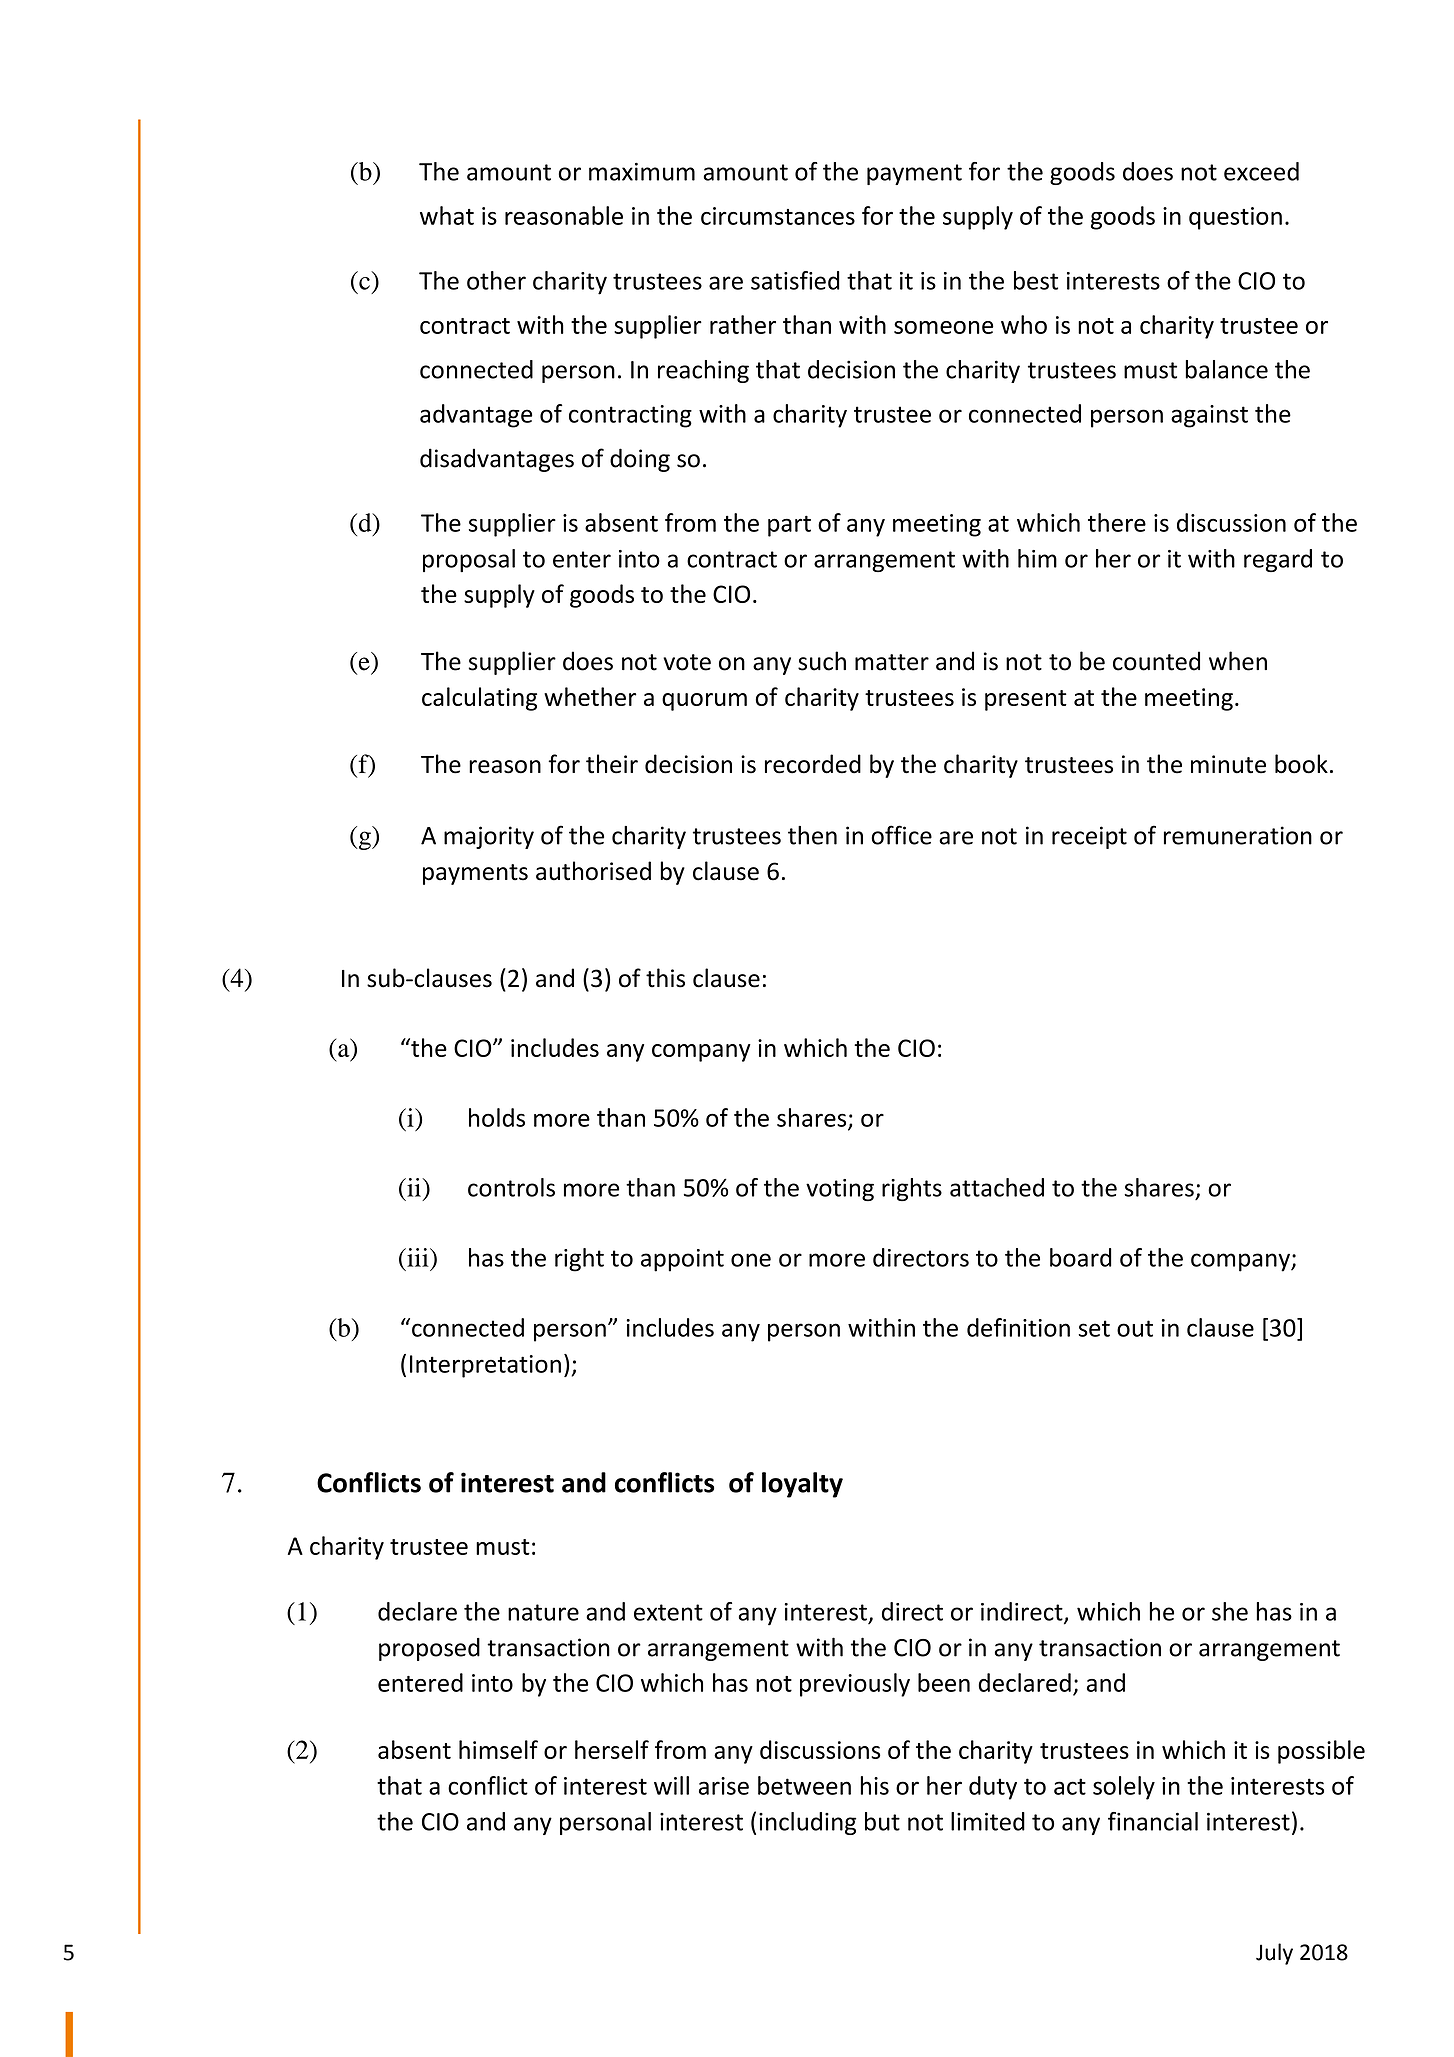 The image size is (1454, 2057). I want to click on holds, so click(497, 1117).
